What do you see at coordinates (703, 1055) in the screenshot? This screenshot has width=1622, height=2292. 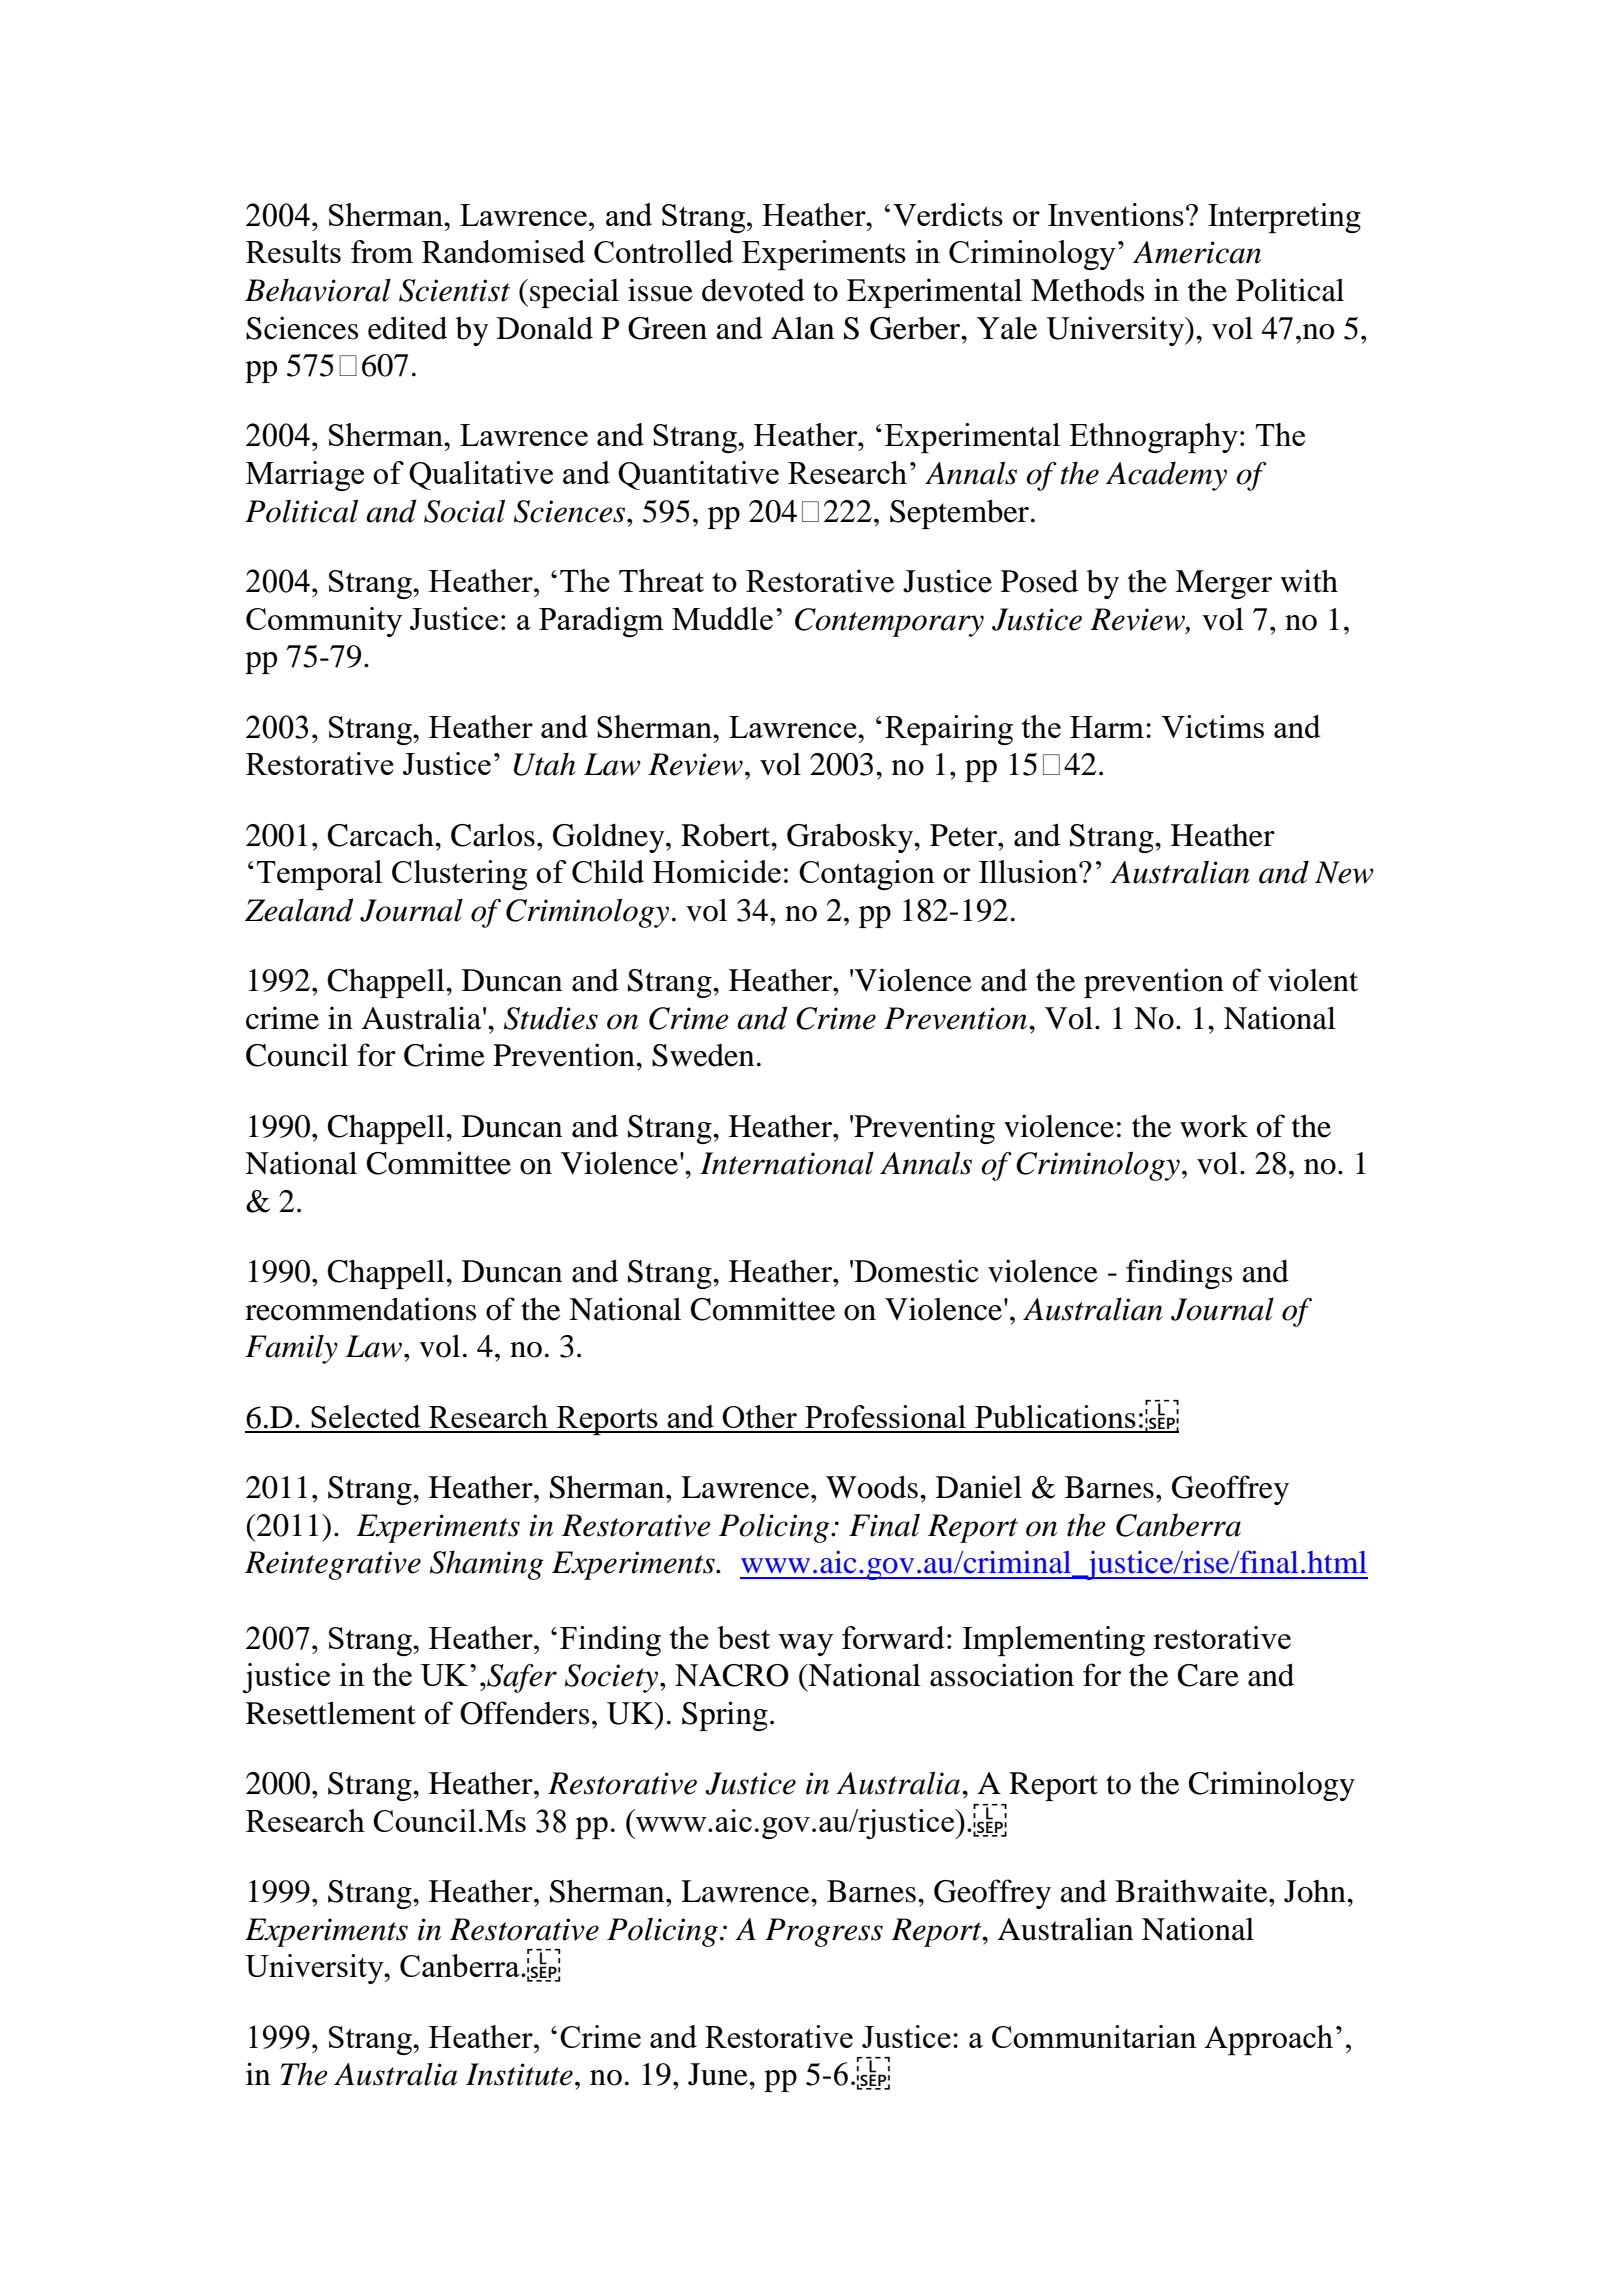 I see `Sweden` at bounding box center [703, 1055].
